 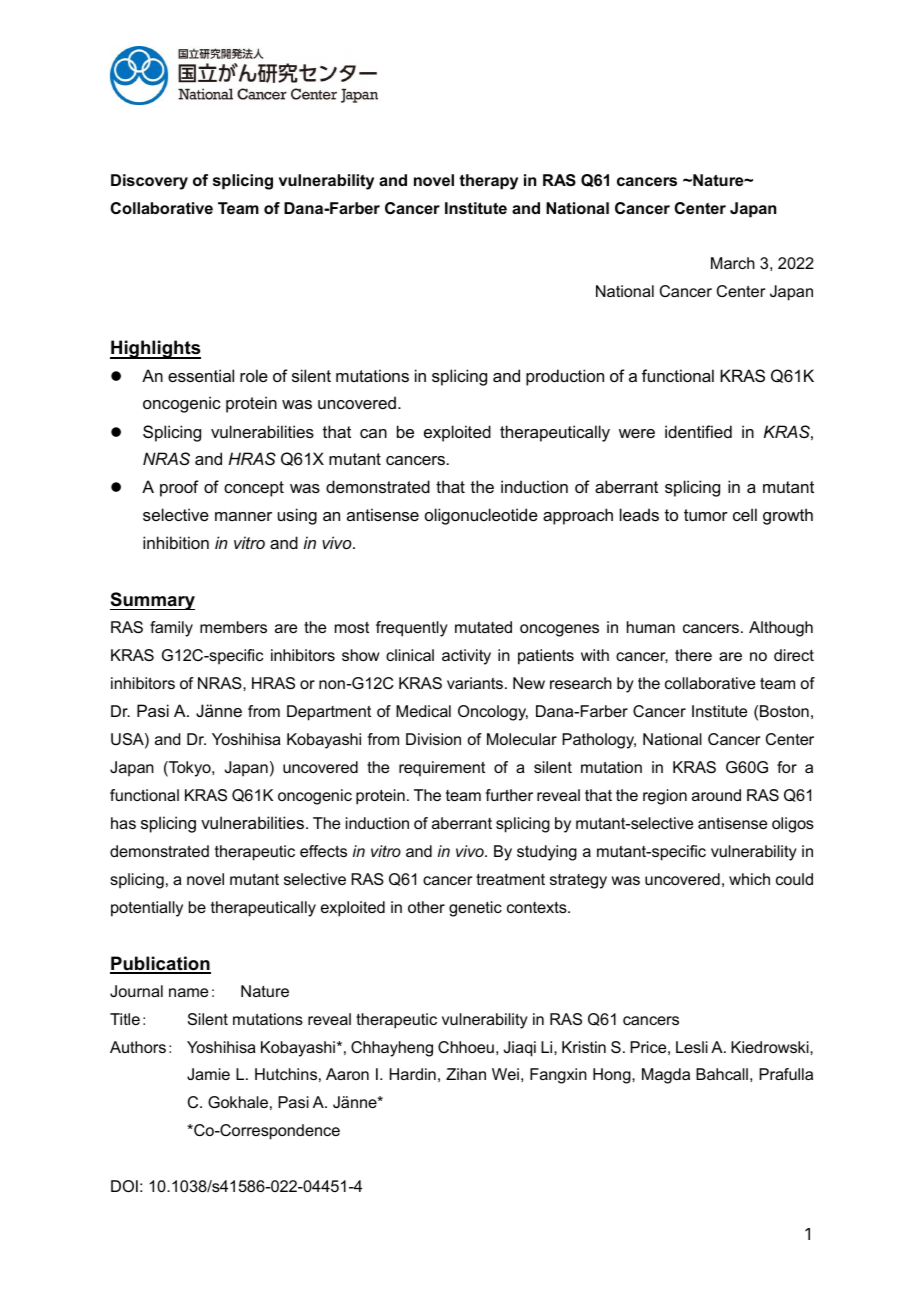 What do you see at coordinates (413, 1074) in the document?
I see `Hardin` at bounding box center [413, 1074].
